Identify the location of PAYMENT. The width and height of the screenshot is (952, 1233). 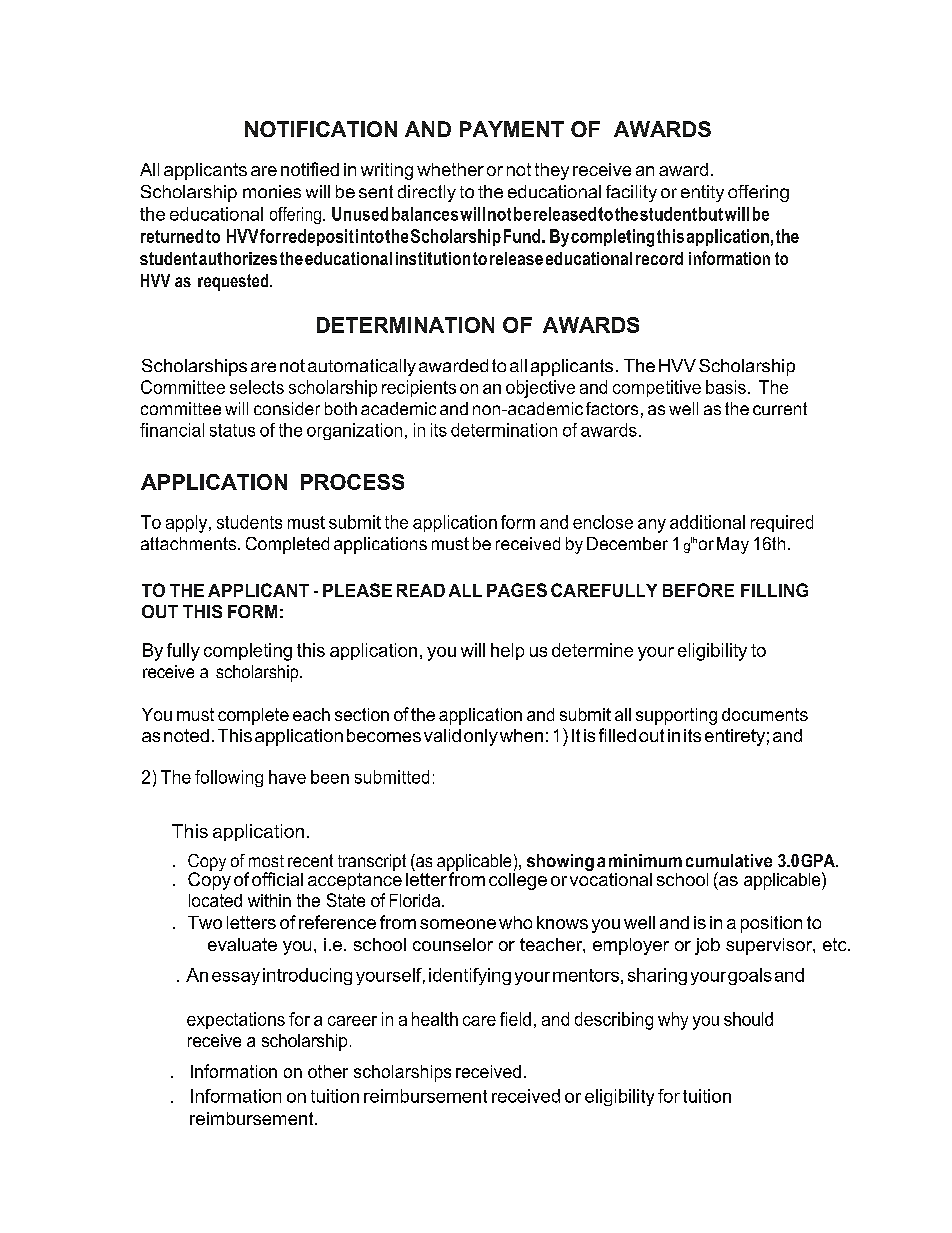
(512, 129).
